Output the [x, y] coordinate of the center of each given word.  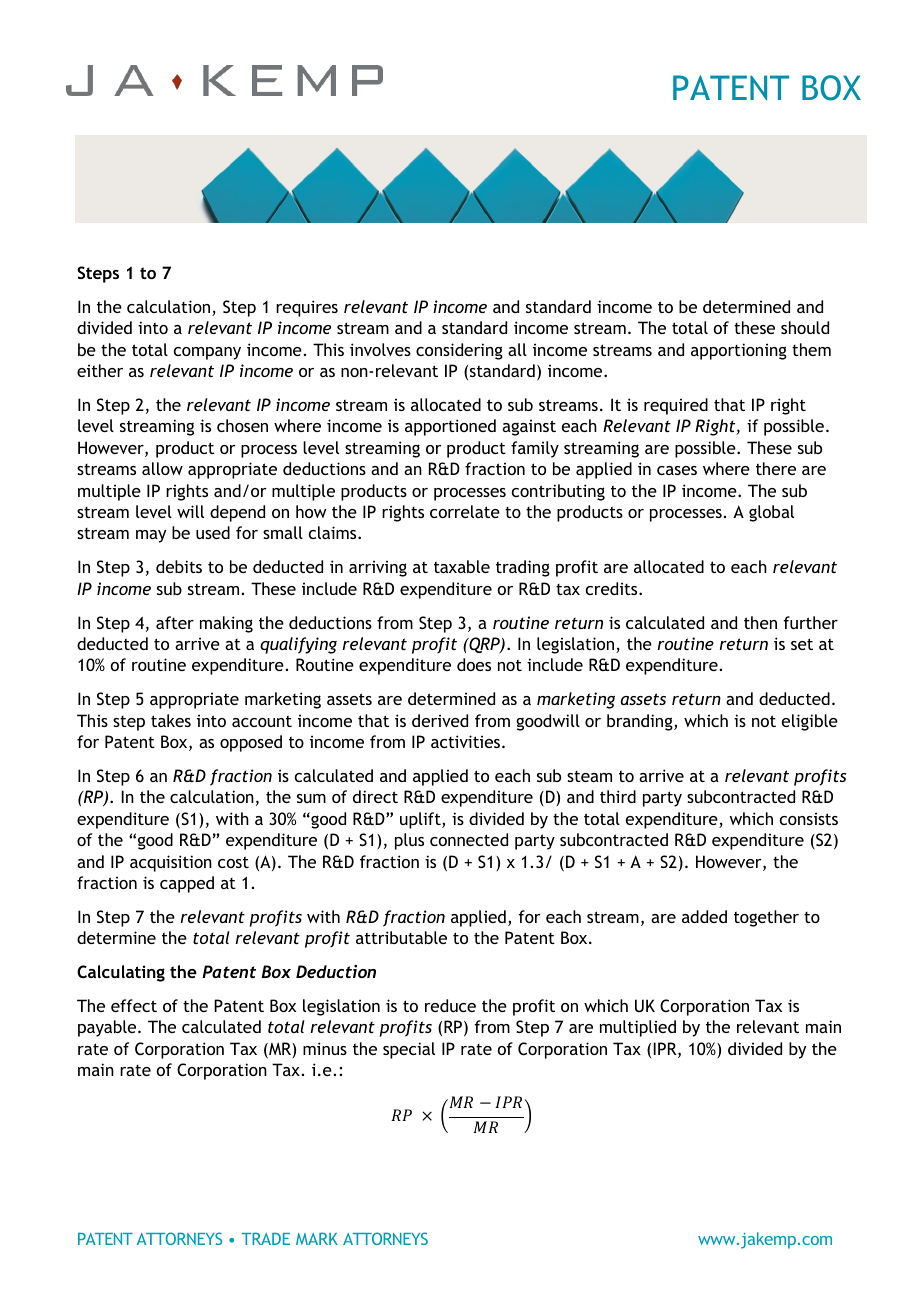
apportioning [739, 351]
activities [465, 741]
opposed [251, 743]
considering [459, 351]
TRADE [265, 1238]
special [409, 1050]
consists [809, 819]
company [207, 353]
